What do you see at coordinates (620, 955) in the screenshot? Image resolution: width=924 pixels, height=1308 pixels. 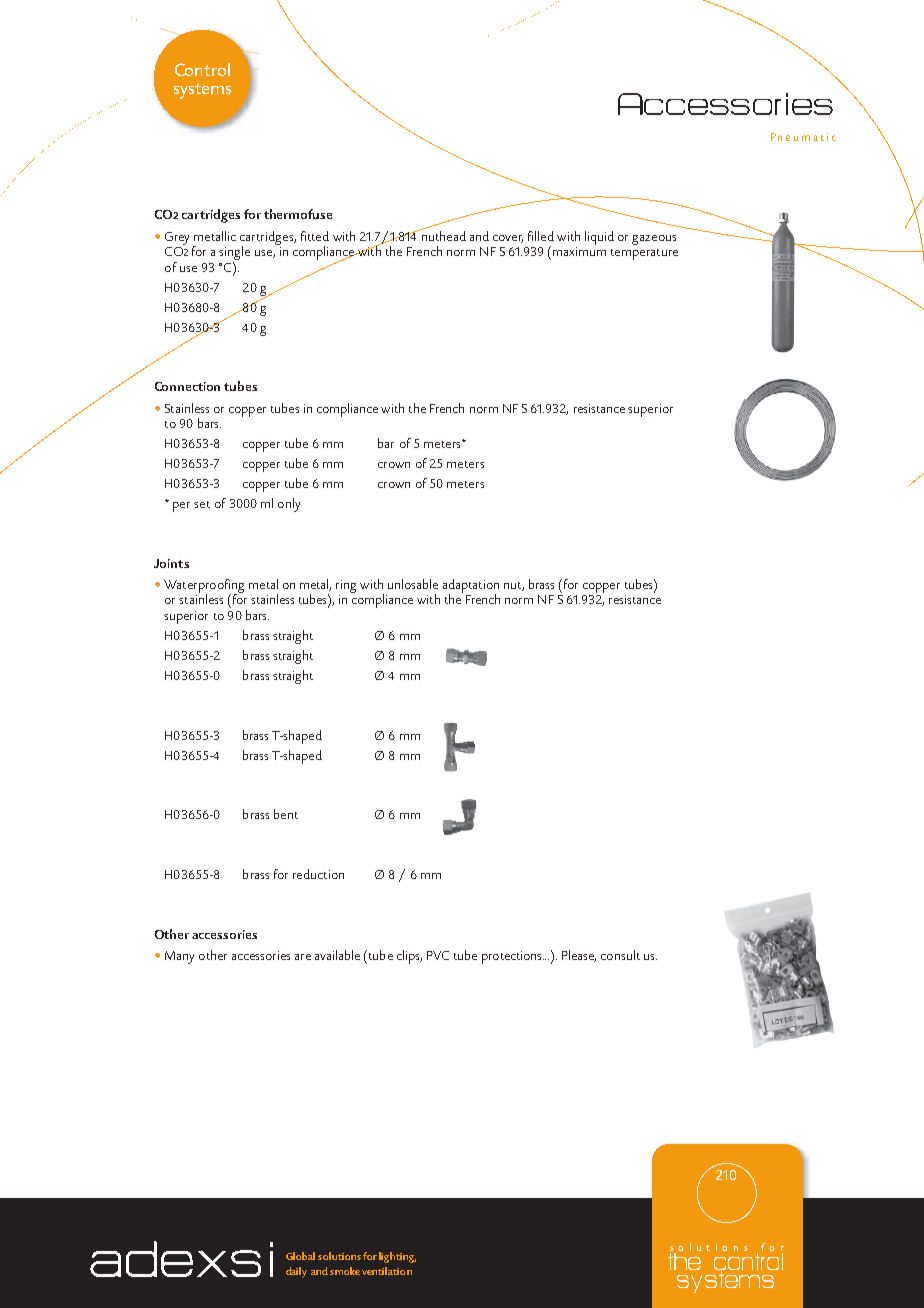 I see `consult` at bounding box center [620, 955].
